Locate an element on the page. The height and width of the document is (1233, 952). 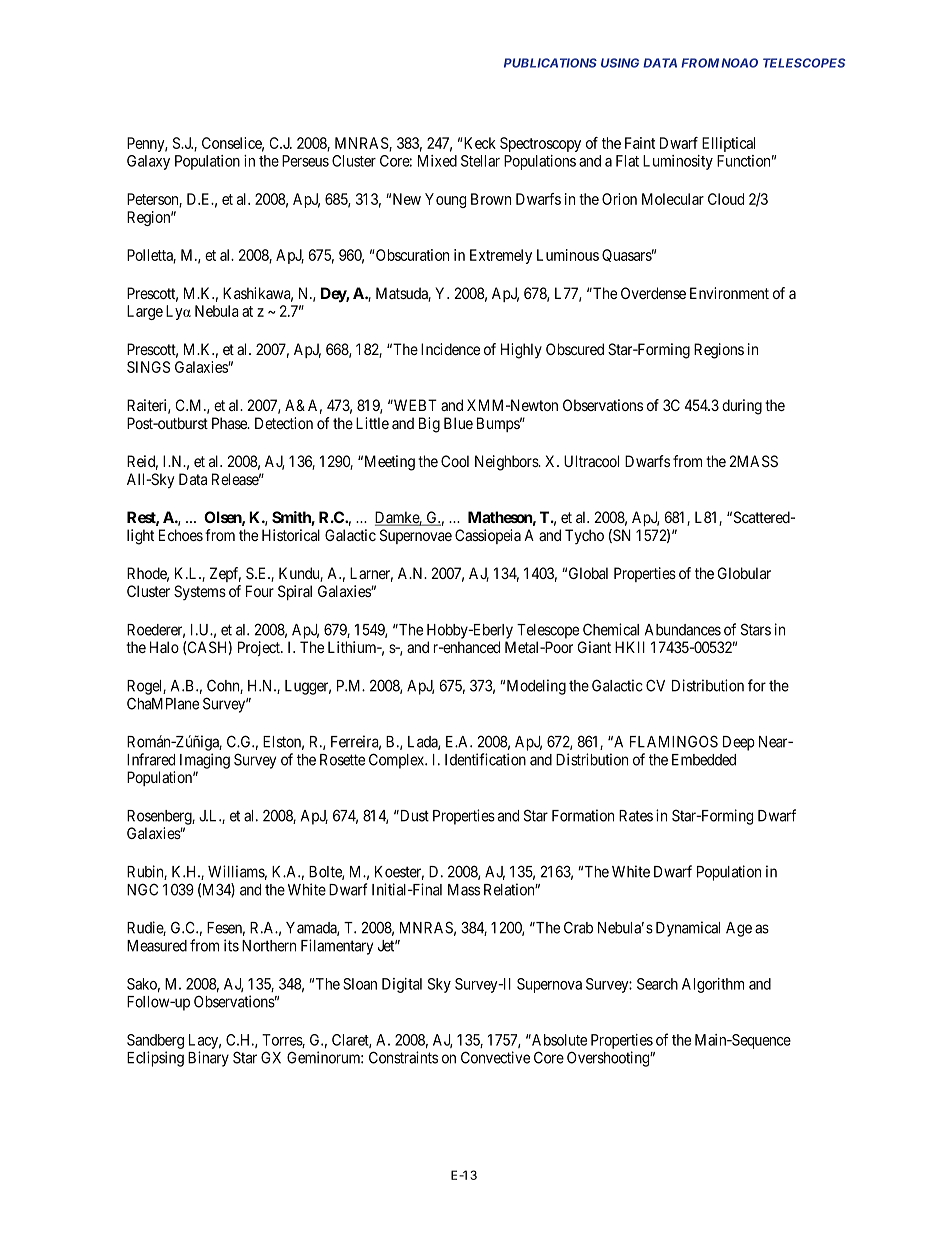
Binary is located at coordinates (208, 1059).
